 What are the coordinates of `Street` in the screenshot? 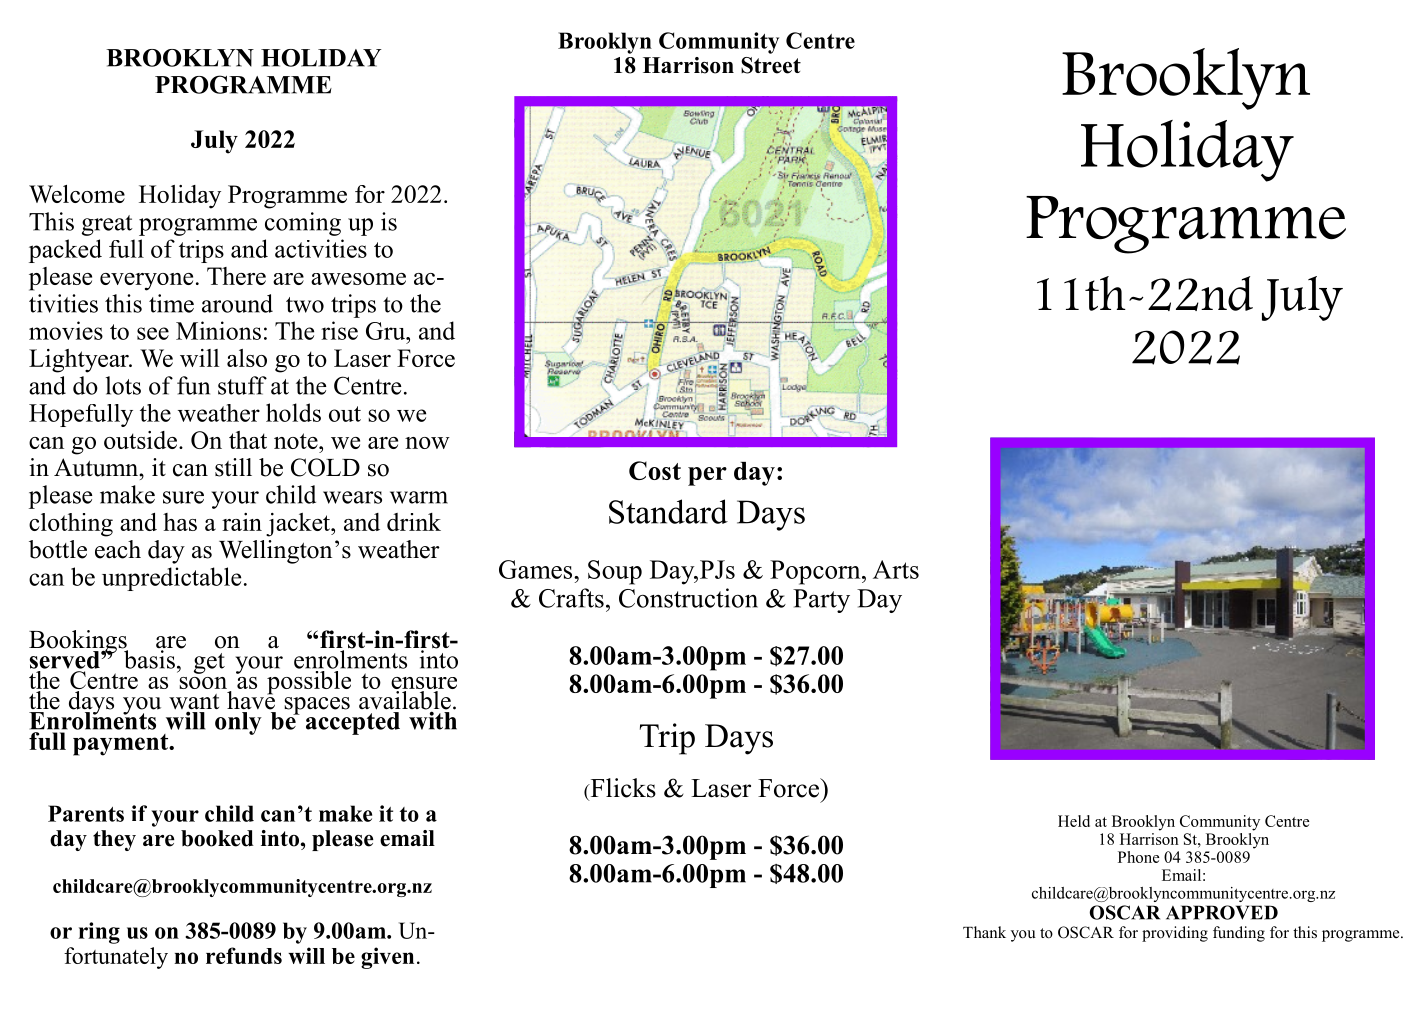 It's located at (771, 65).
